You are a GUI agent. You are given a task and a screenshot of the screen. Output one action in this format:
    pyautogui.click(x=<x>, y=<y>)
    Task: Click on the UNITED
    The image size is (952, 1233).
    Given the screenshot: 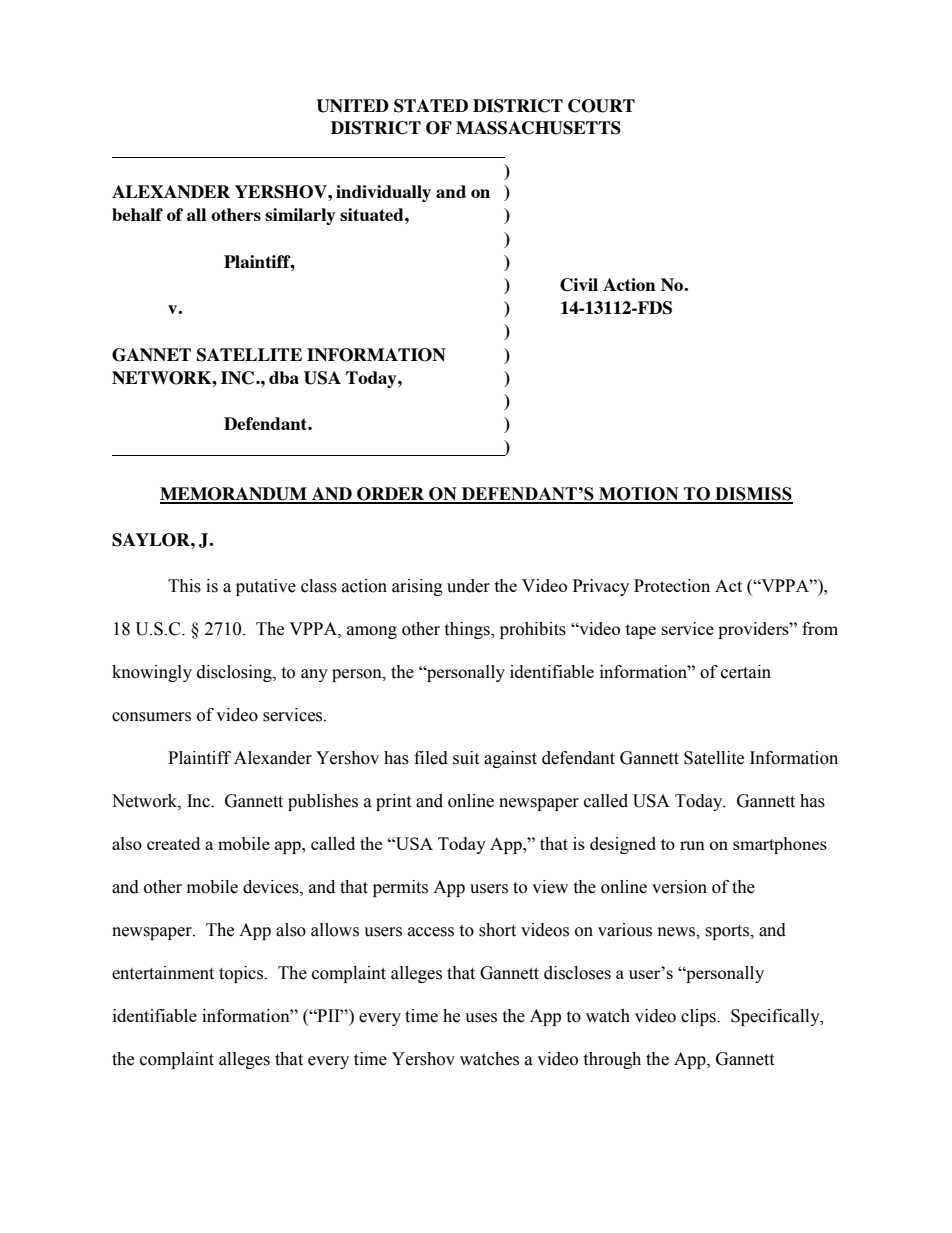 What is the action you would take?
    pyautogui.click(x=352, y=106)
